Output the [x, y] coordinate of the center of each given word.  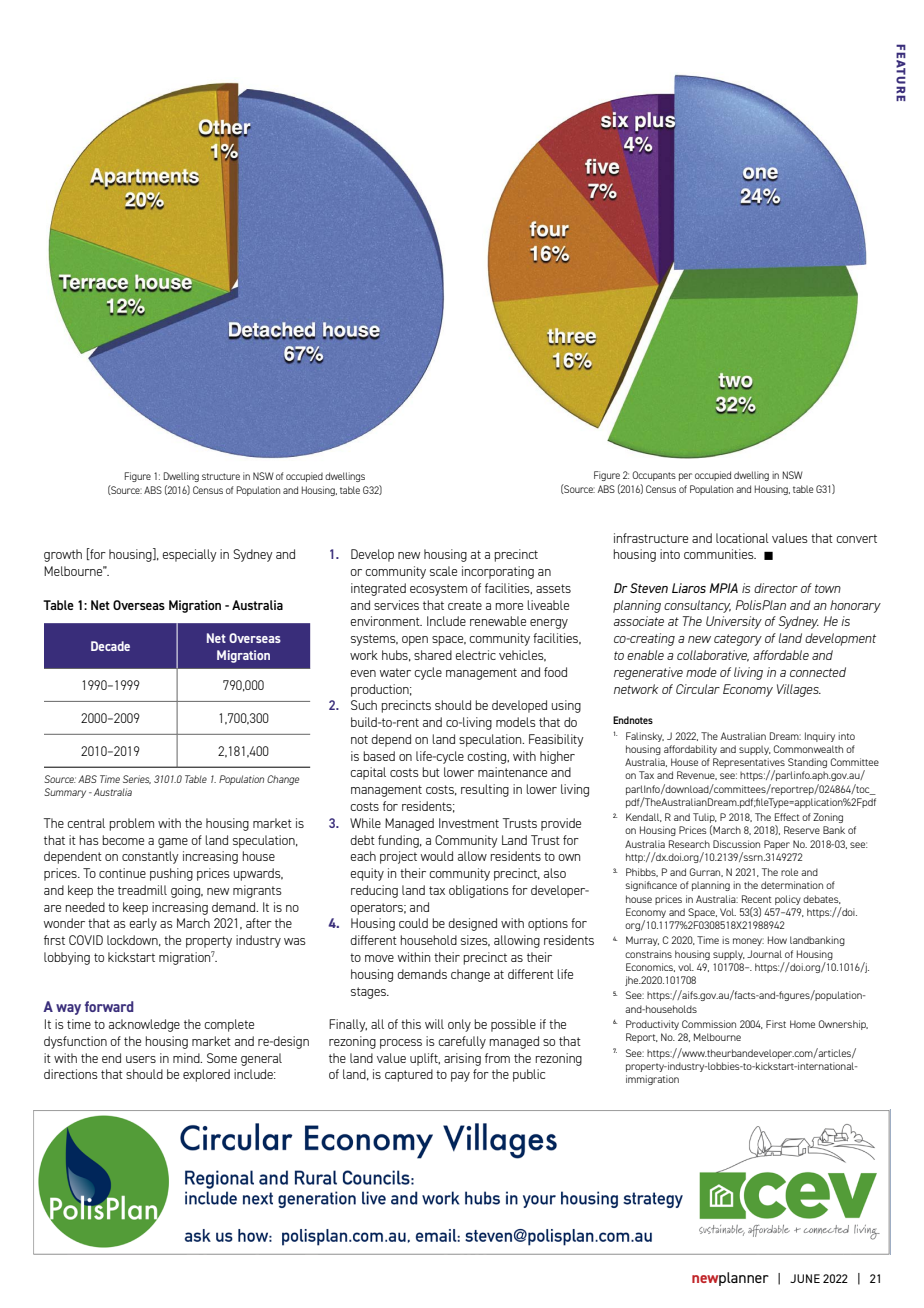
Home [802, 1024]
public [529, 1075]
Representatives [749, 764]
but [431, 772]
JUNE [805, 1278]
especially [189, 555]
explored [206, 1075]
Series [137, 779]
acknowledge [144, 1025]
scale [443, 571]
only [459, 1025]
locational [742, 538]
